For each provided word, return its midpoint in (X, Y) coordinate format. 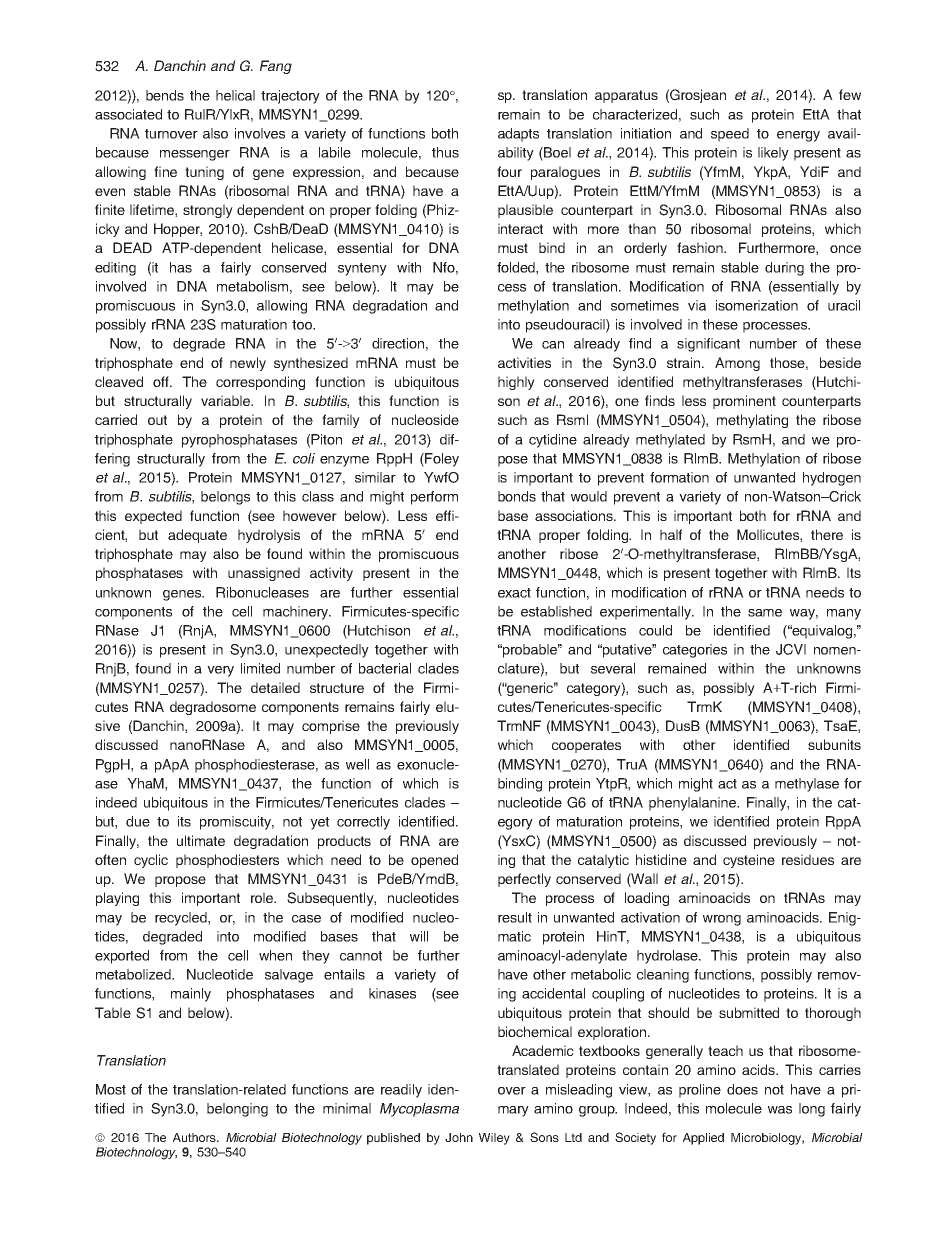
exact (514, 593)
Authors (195, 1137)
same (765, 613)
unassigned (264, 574)
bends (165, 95)
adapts (518, 135)
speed (730, 135)
